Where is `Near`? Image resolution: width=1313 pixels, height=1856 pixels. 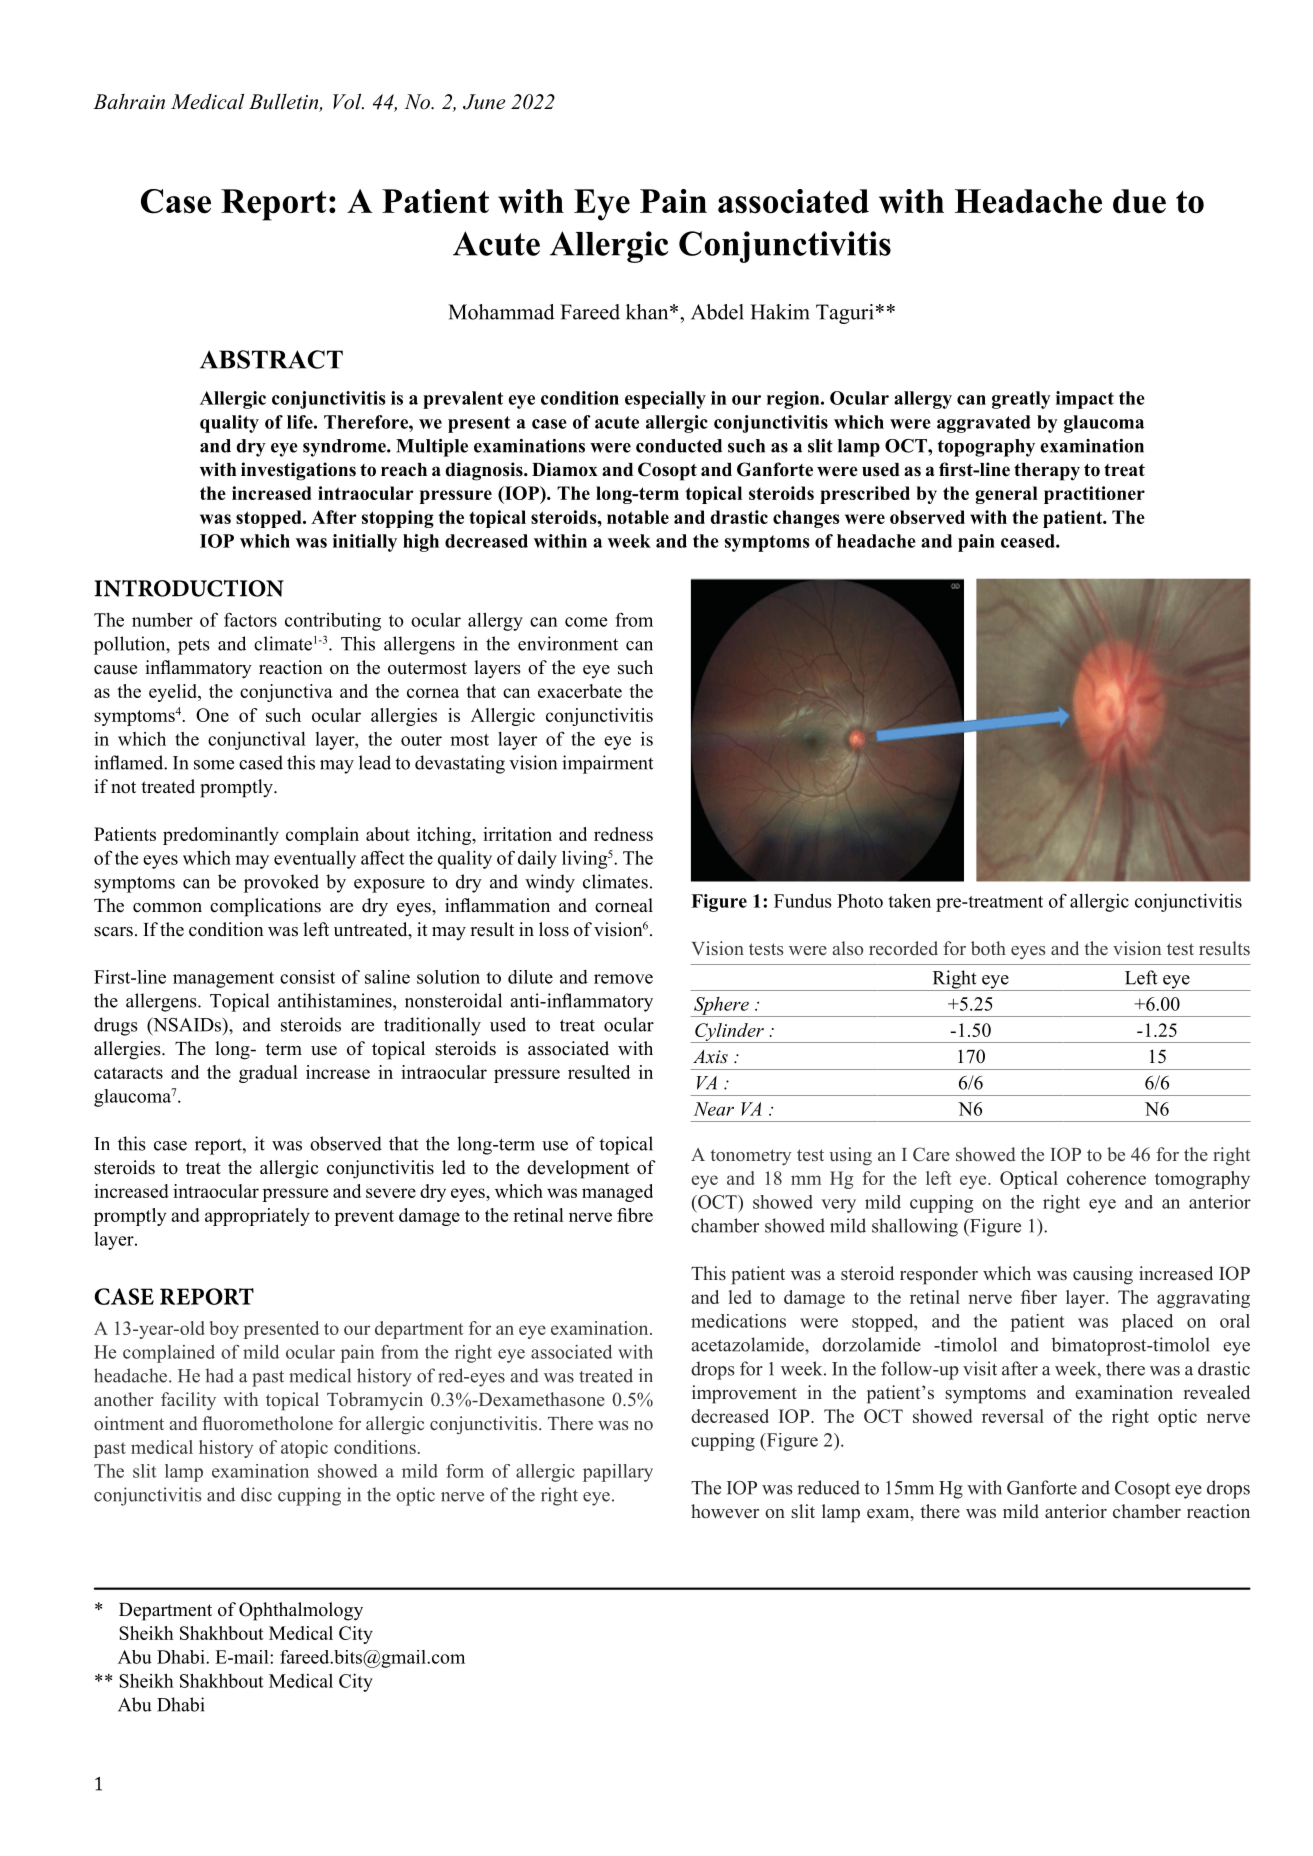 Near is located at coordinates (714, 1109).
